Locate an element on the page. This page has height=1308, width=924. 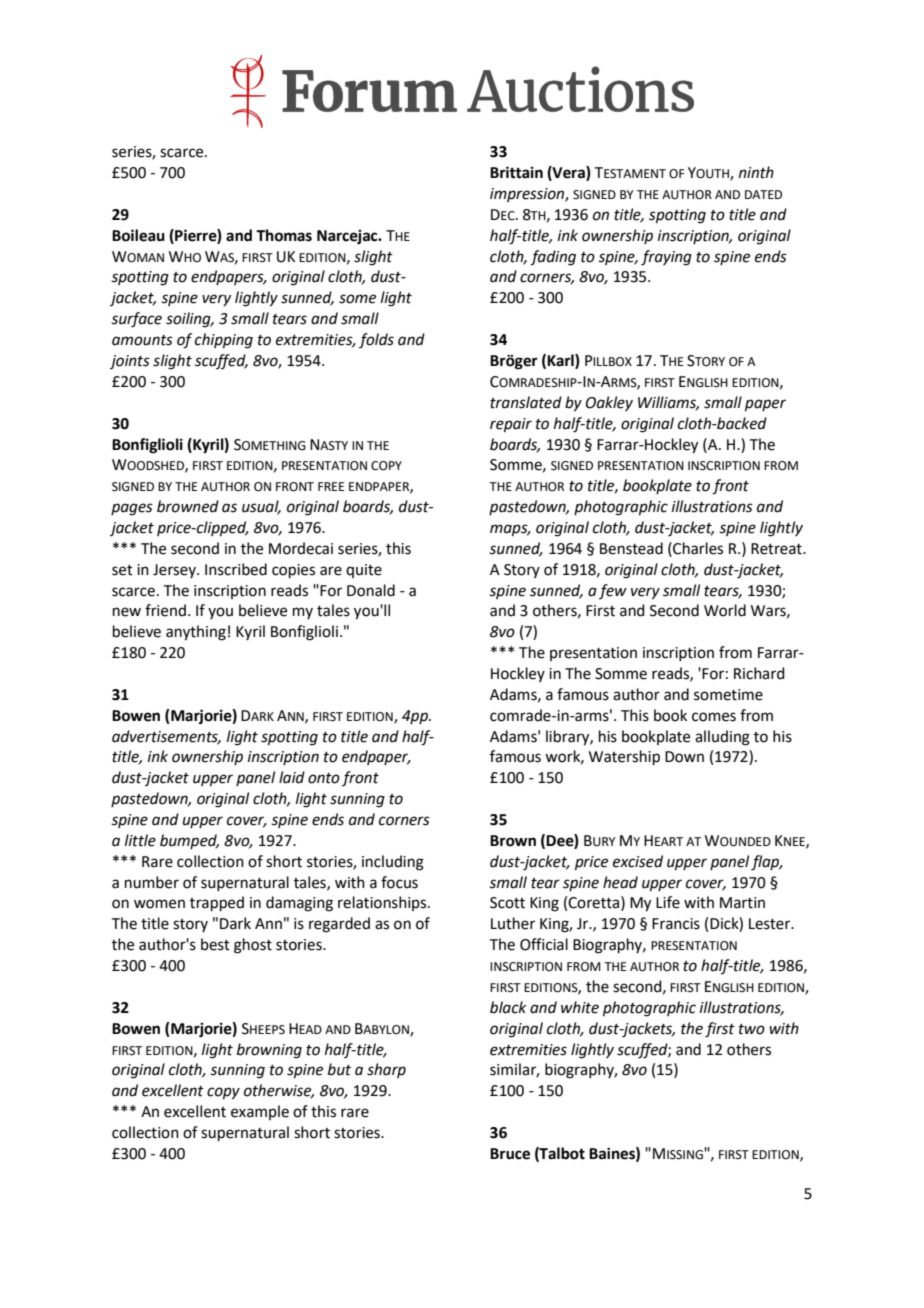
little is located at coordinates (140, 840).
